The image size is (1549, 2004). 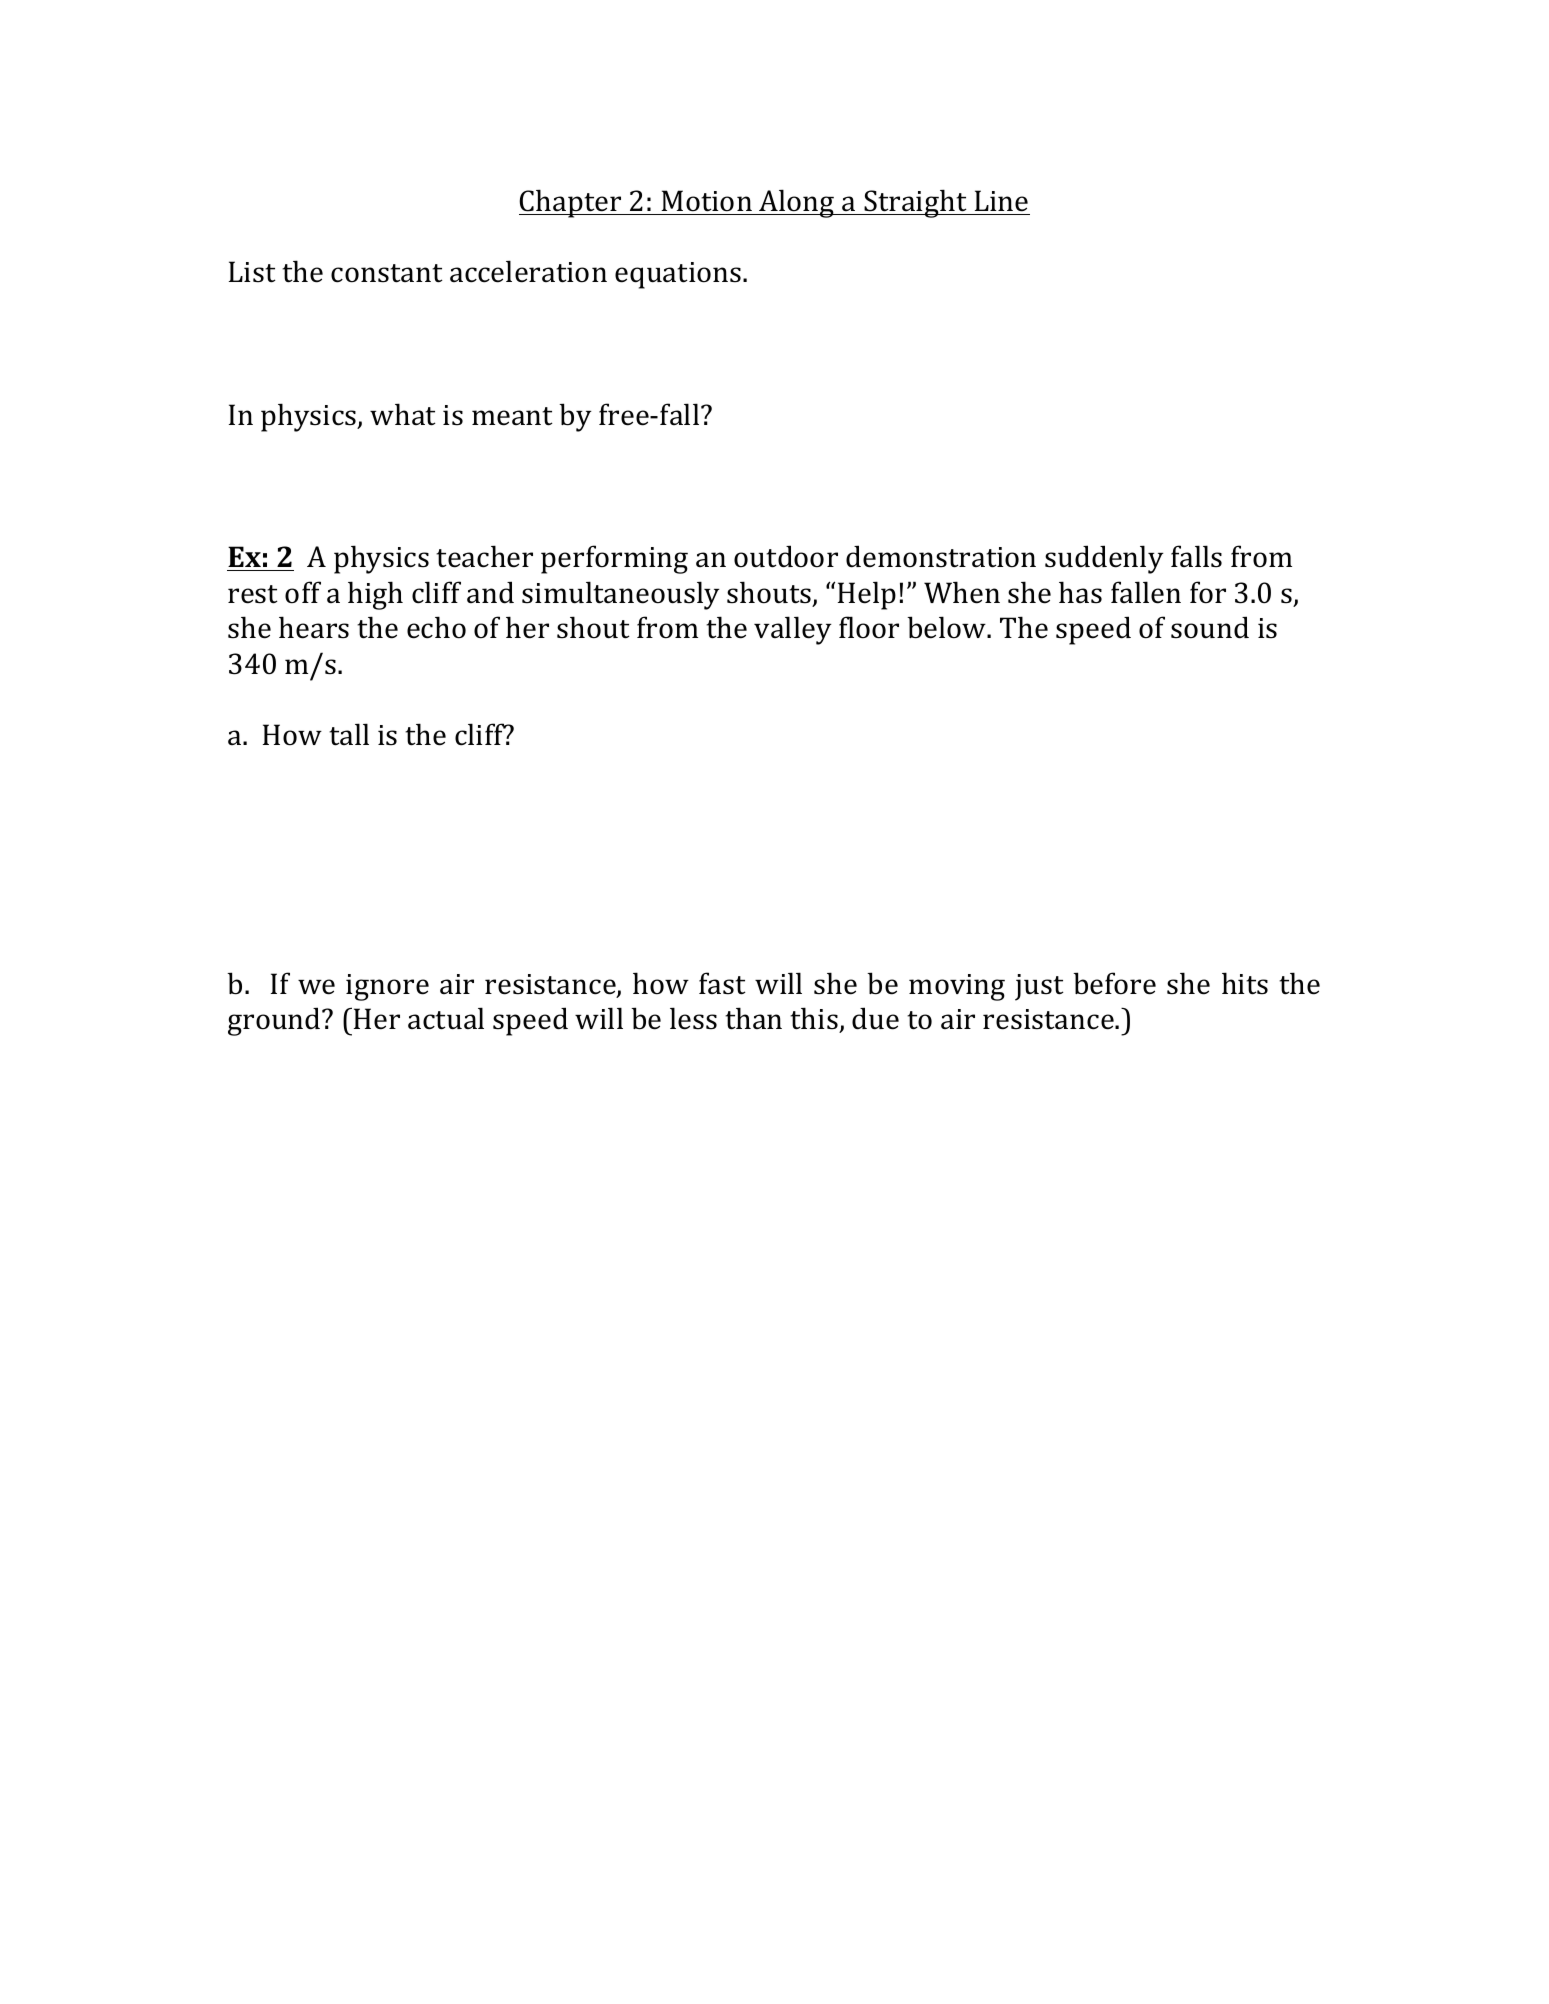 I want to click on sound, so click(x=1210, y=627).
